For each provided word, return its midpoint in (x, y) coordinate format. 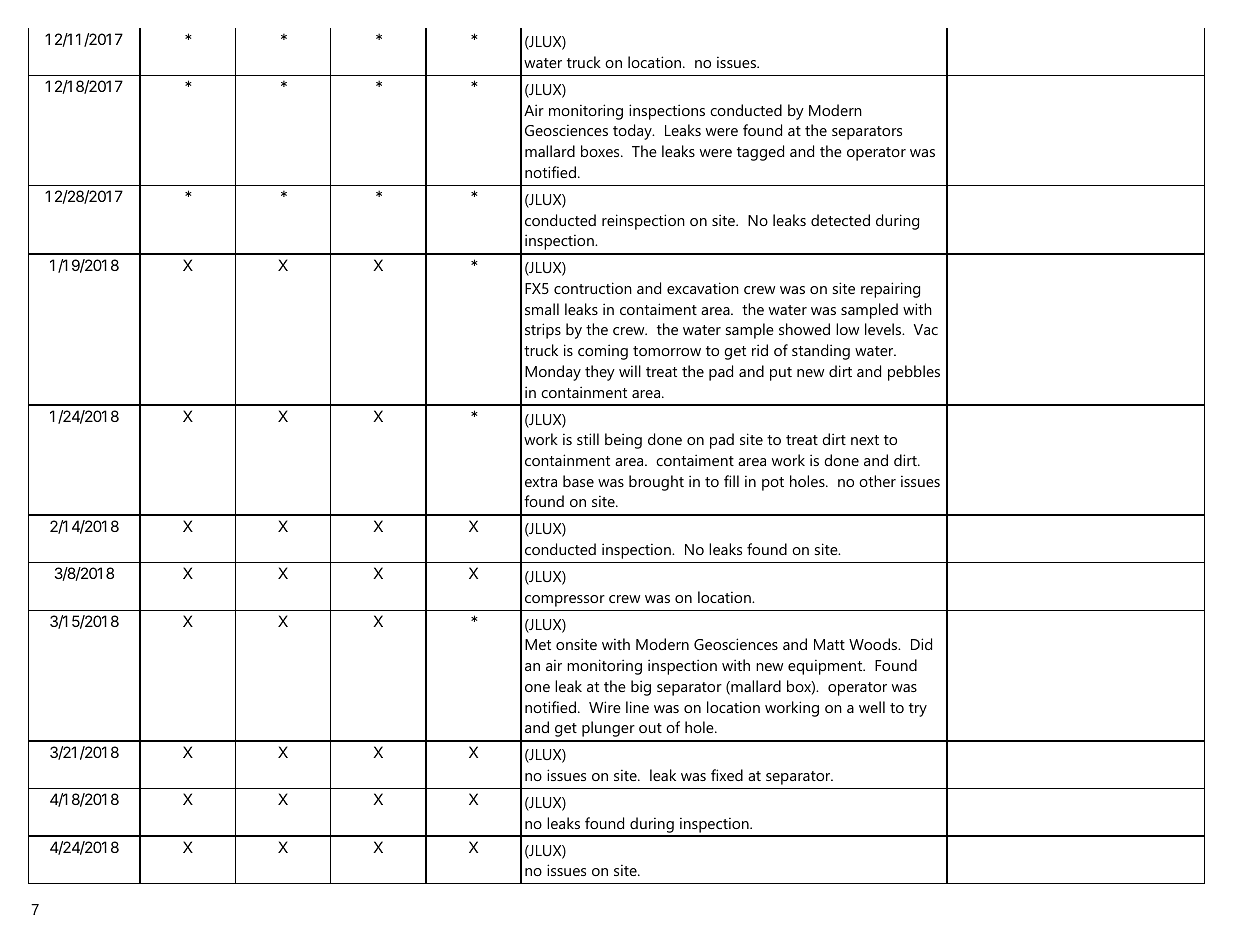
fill (731, 481)
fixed (727, 775)
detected (840, 220)
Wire (605, 707)
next (865, 440)
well (872, 707)
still (588, 439)
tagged (760, 153)
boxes (601, 151)
